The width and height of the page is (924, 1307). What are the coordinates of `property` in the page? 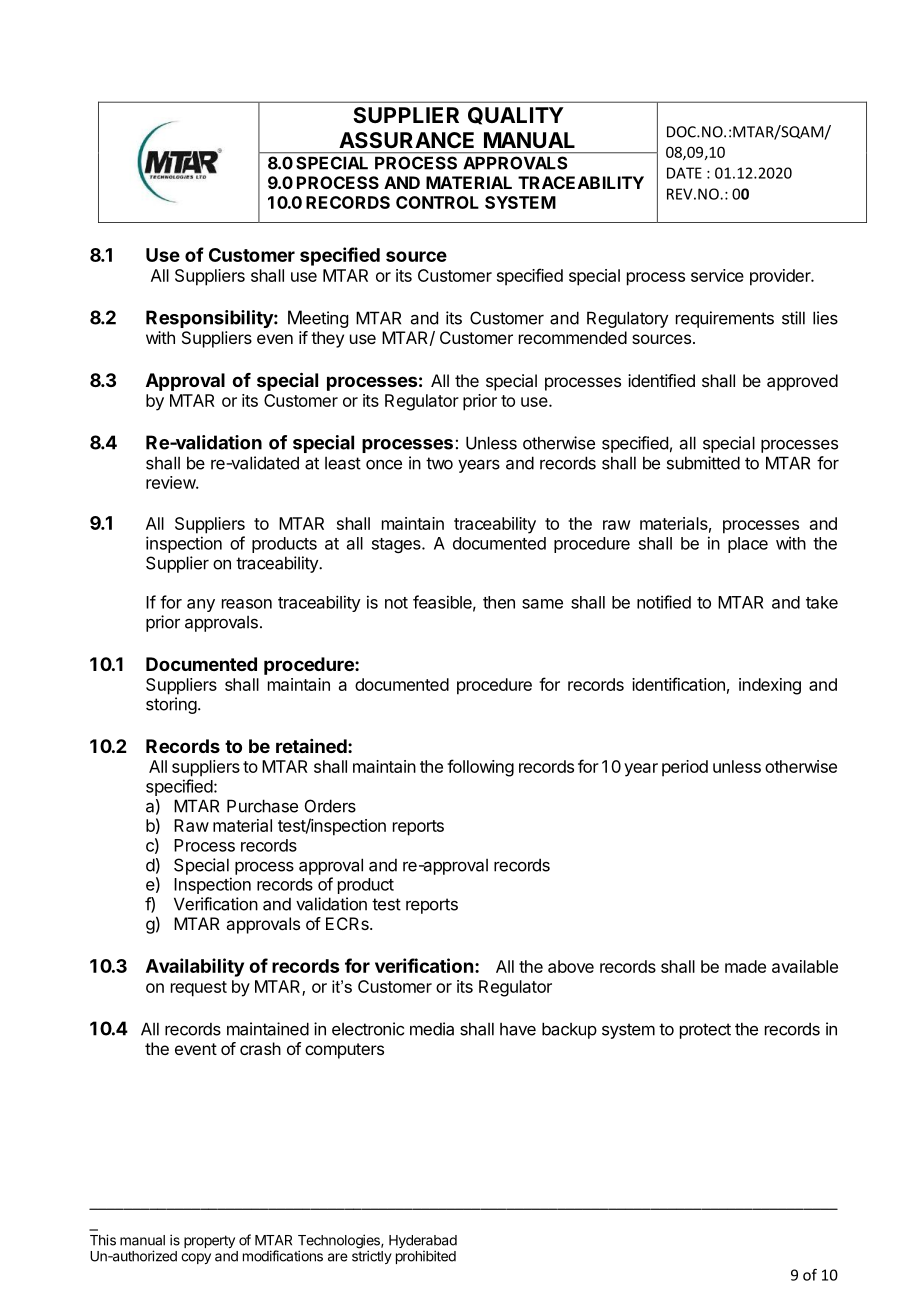 It's located at (209, 1241).
